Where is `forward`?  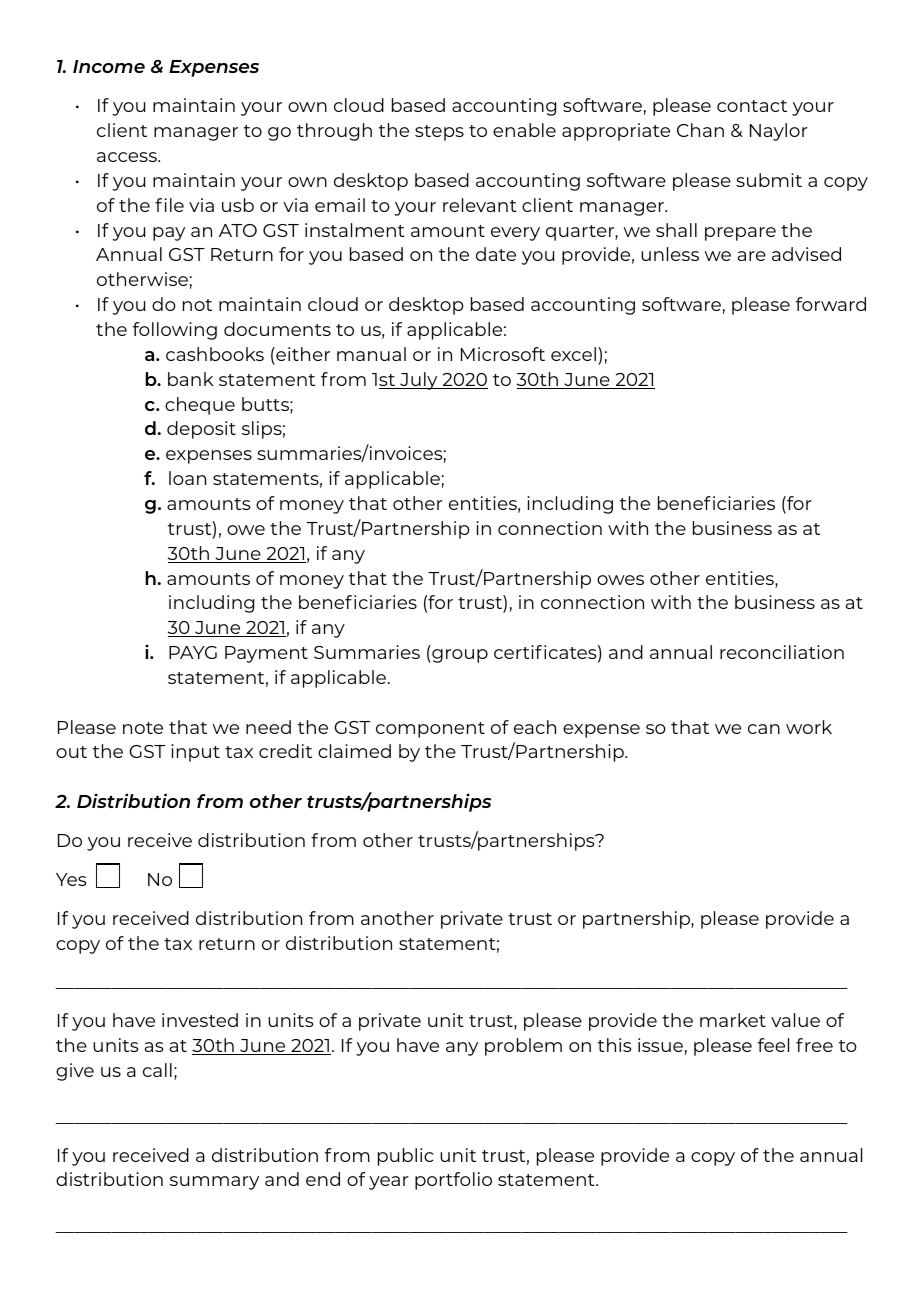 forward is located at coordinates (831, 304).
